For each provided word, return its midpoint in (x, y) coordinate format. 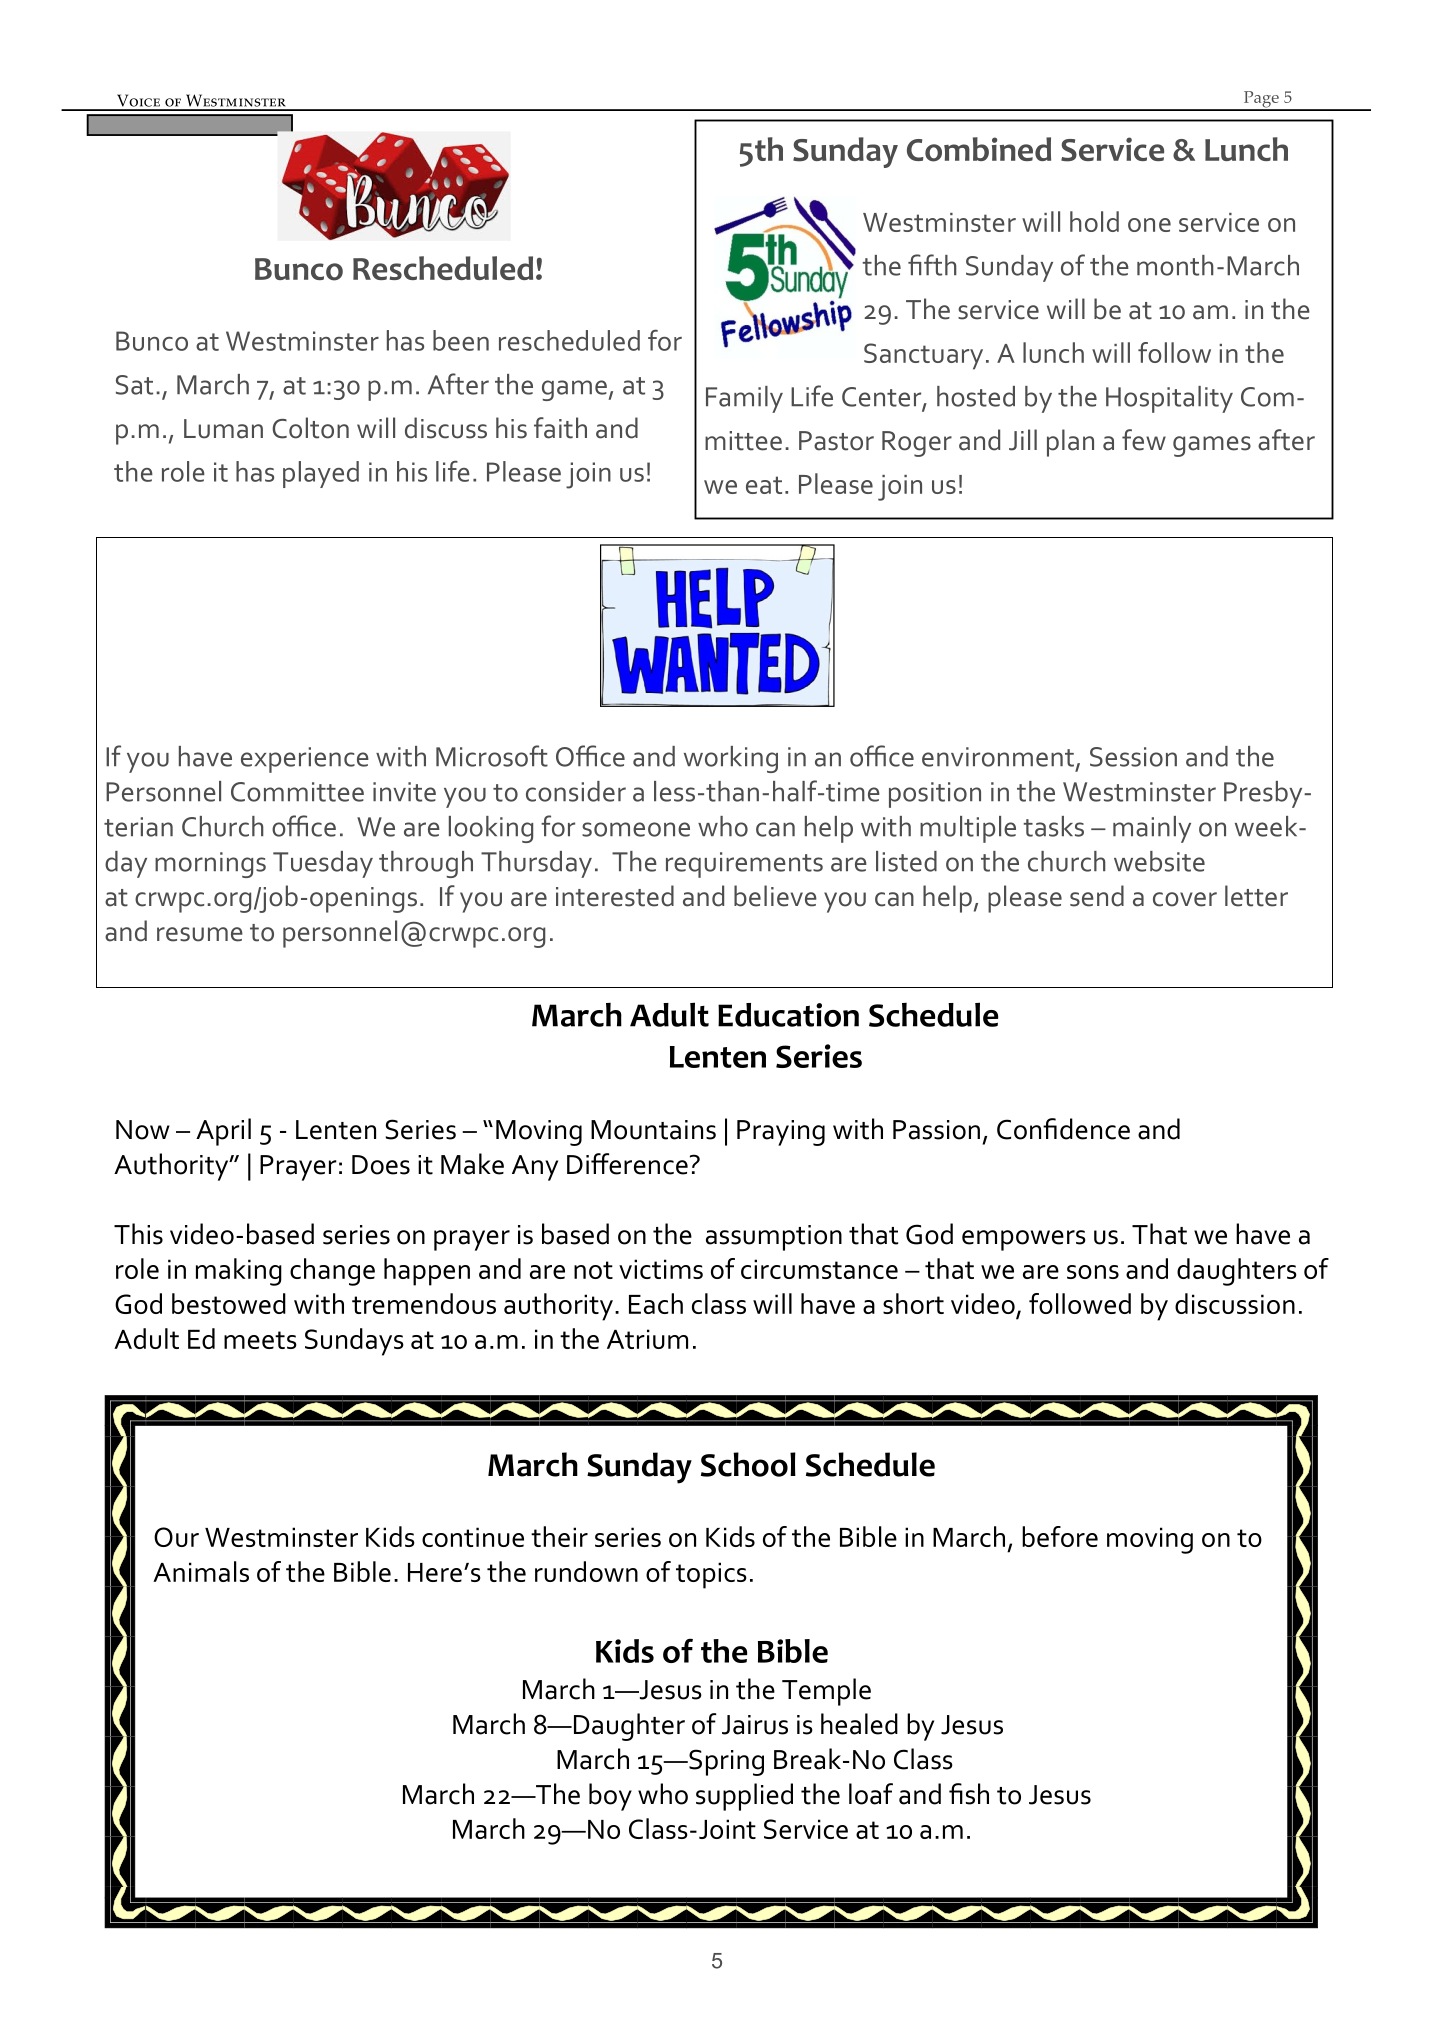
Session (1133, 757)
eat (764, 485)
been (461, 340)
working (731, 759)
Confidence (1063, 1129)
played (321, 474)
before (1060, 1536)
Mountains (653, 1130)
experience (305, 760)
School (748, 1464)
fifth (932, 265)
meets (260, 1340)
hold (1094, 221)
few (1144, 440)
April (223, 1132)
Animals (201, 1571)
